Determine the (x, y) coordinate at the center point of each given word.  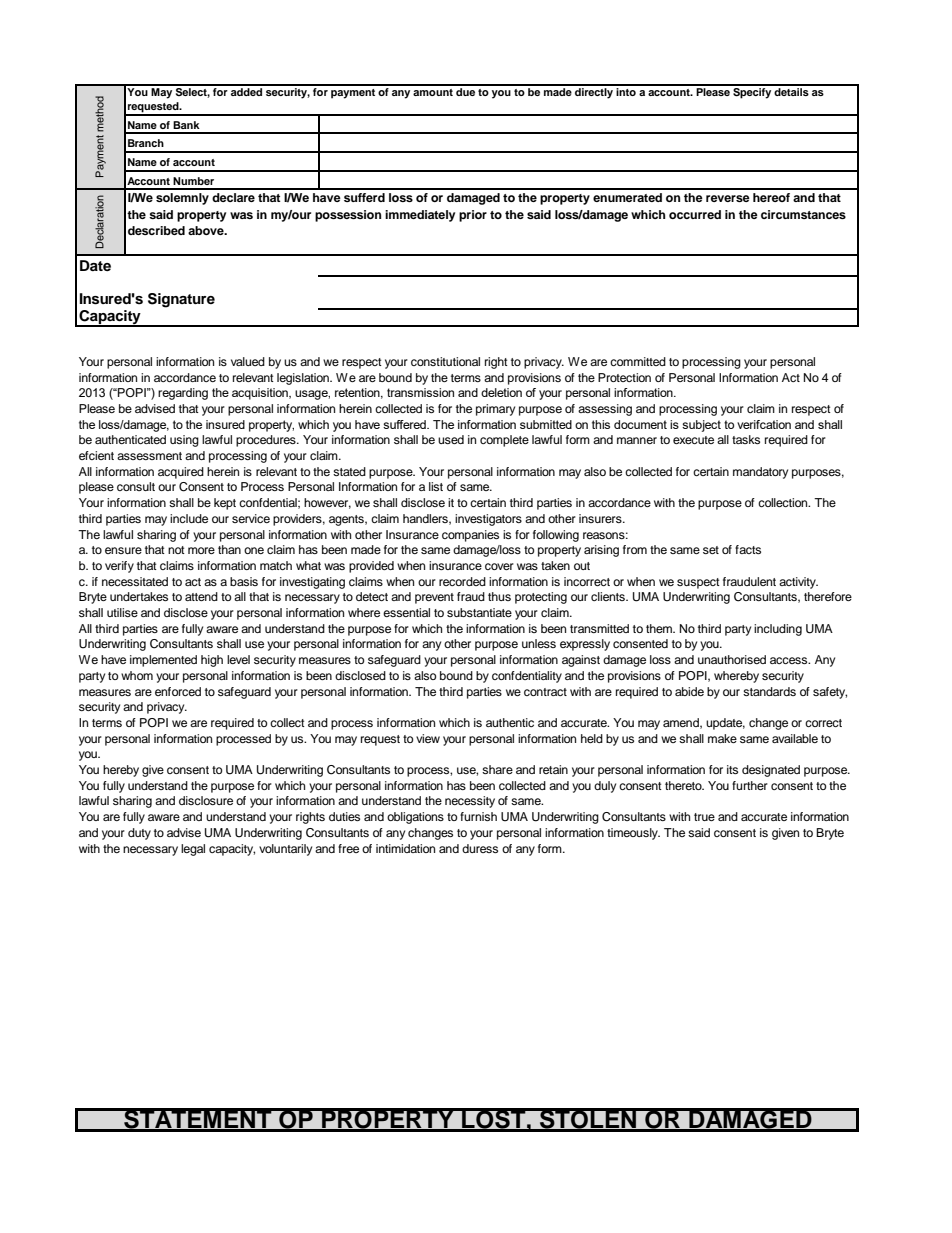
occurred (695, 214)
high (212, 661)
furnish (478, 816)
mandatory (760, 473)
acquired (181, 473)
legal (193, 850)
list (436, 486)
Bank (186, 125)
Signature (181, 300)
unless (539, 643)
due (465, 90)
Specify (752, 92)
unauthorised (732, 659)
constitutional (445, 361)
